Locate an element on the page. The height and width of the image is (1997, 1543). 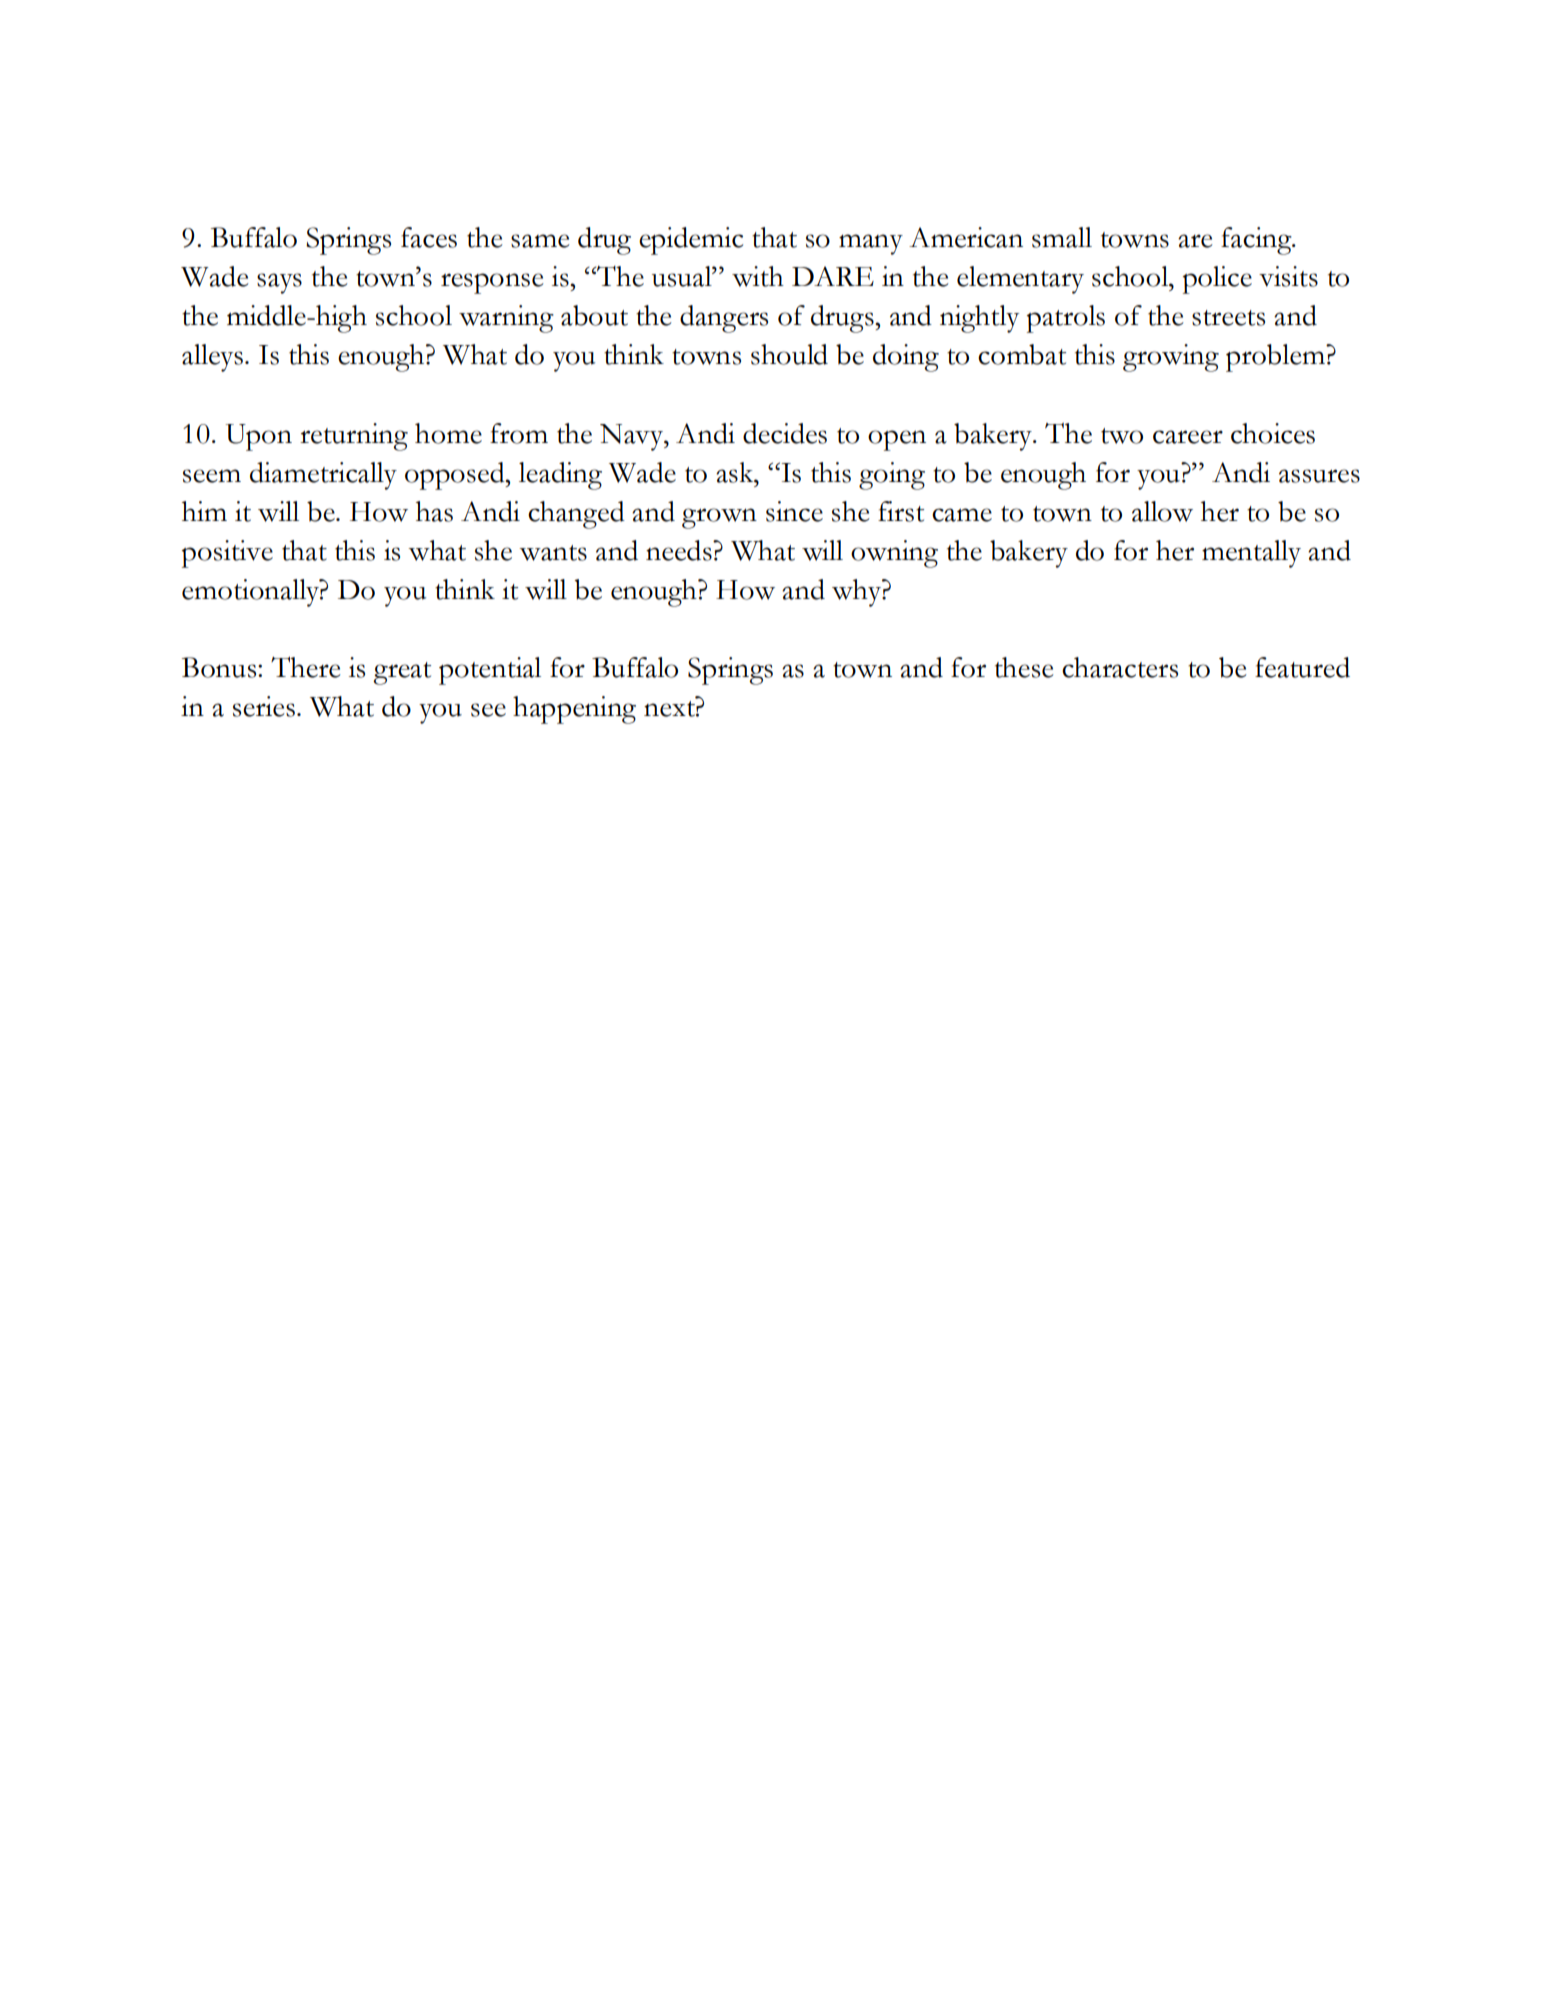
alleys is located at coordinates (212, 358).
